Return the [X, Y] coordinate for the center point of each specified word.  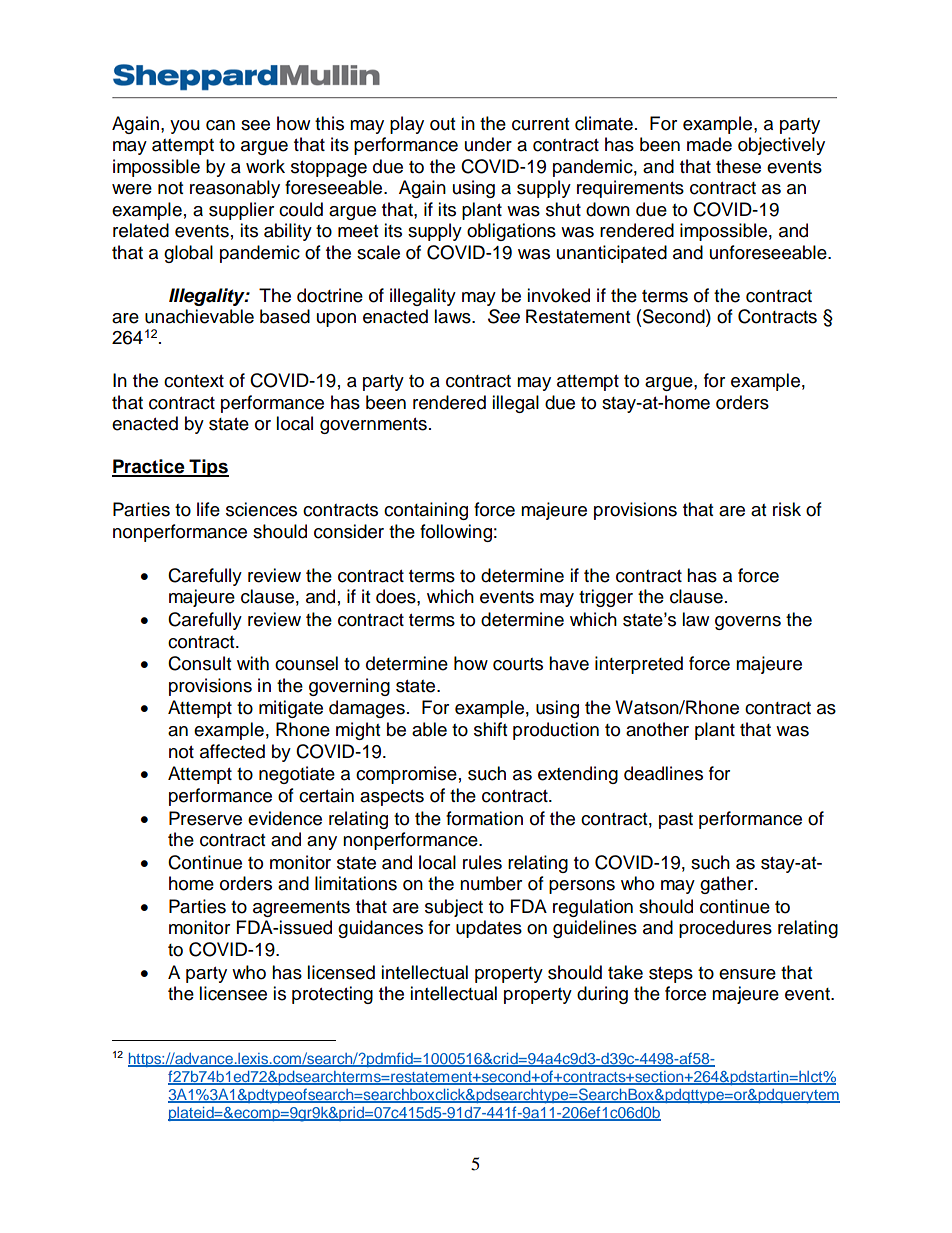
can [220, 125]
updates [489, 929]
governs [748, 623]
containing [426, 511]
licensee [233, 993]
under [488, 144]
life [208, 509]
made [709, 144]
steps [671, 975]
